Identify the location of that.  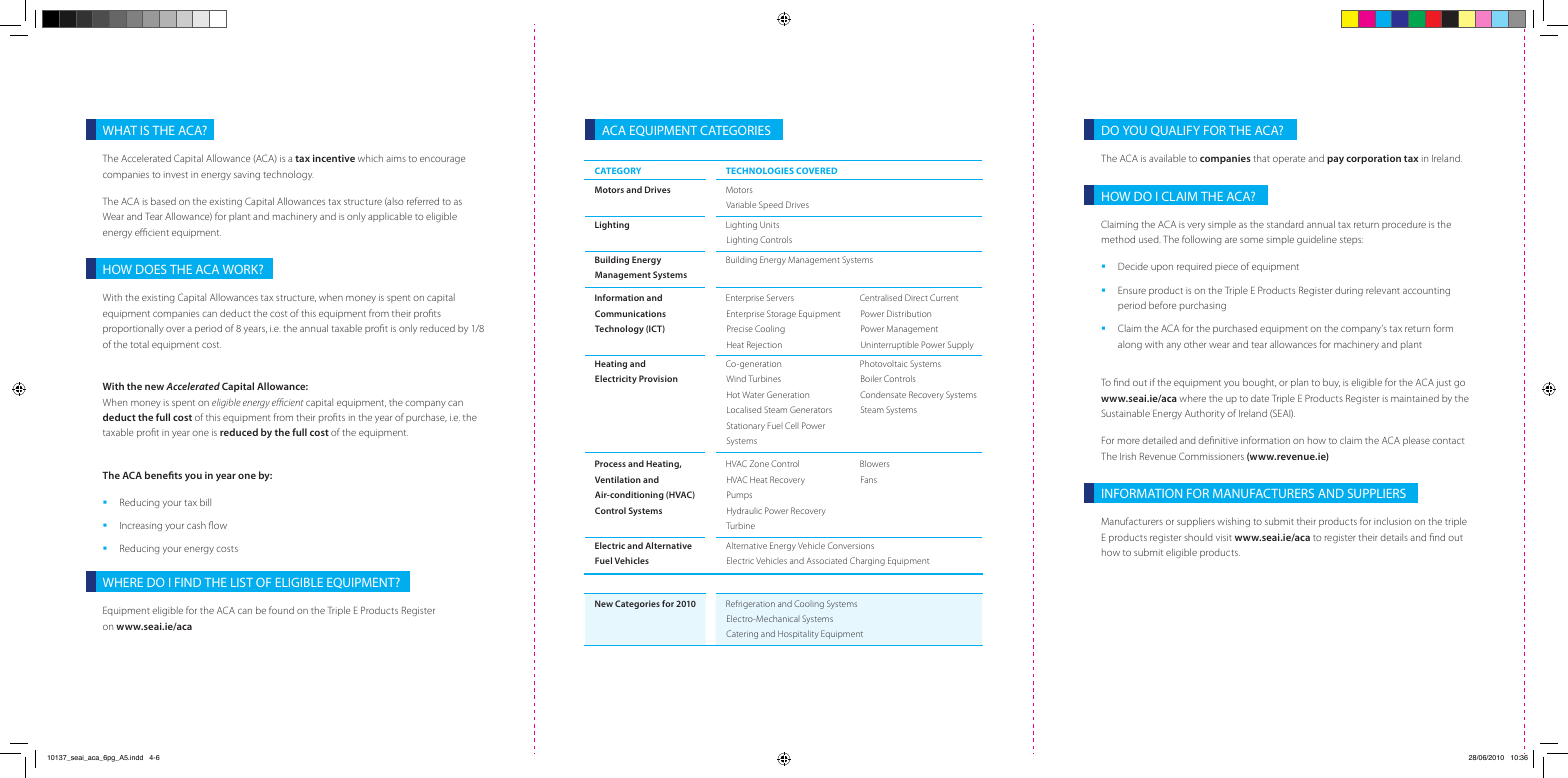
(1262, 158).
